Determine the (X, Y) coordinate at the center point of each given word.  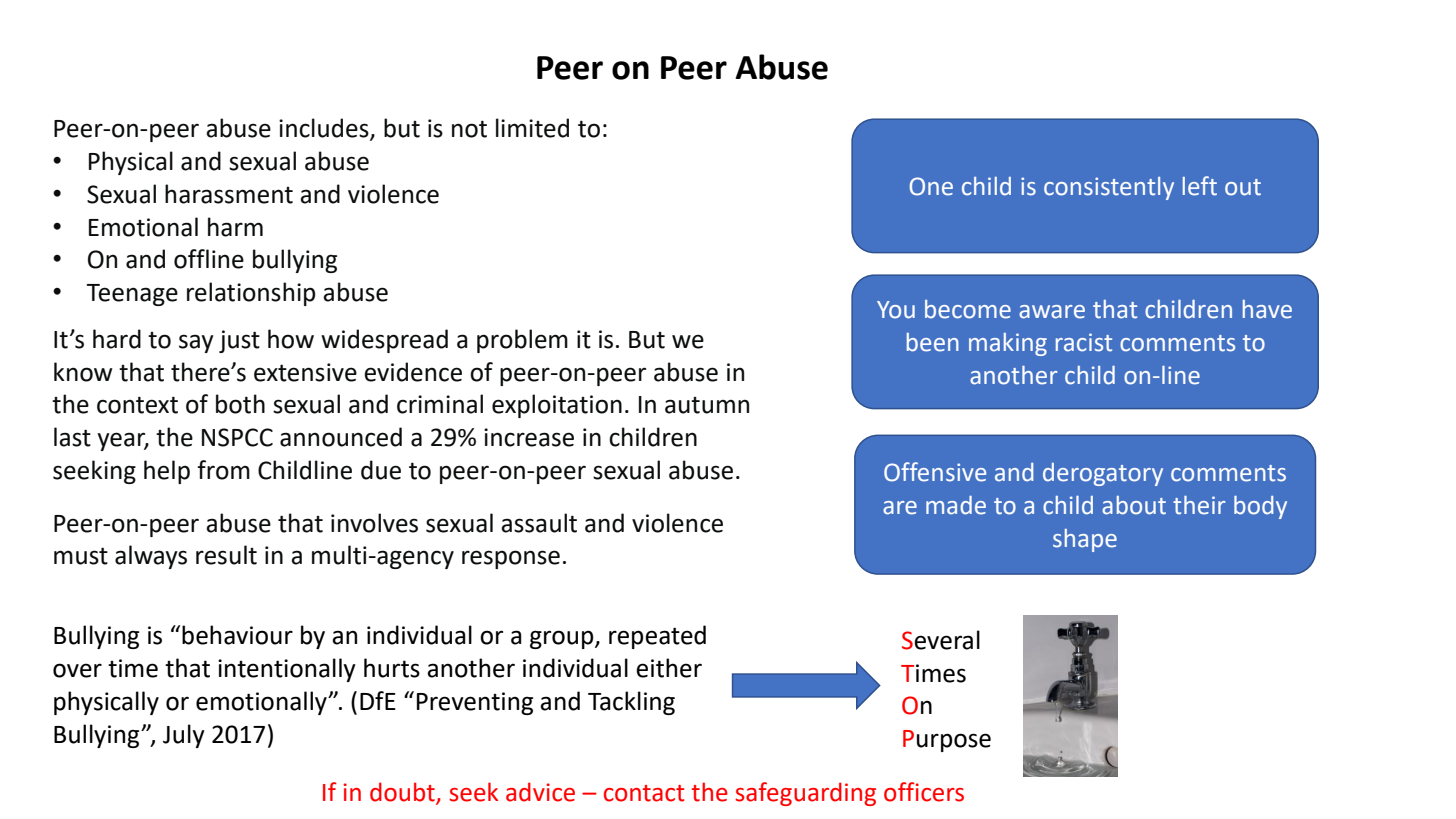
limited (532, 128)
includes (325, 129)
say (196, 343)
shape (1085, 540)
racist (1084, 342)
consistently (1109, 188)
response (511, 559)
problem (522, 341)
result (226, 555)
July (184, 736)
